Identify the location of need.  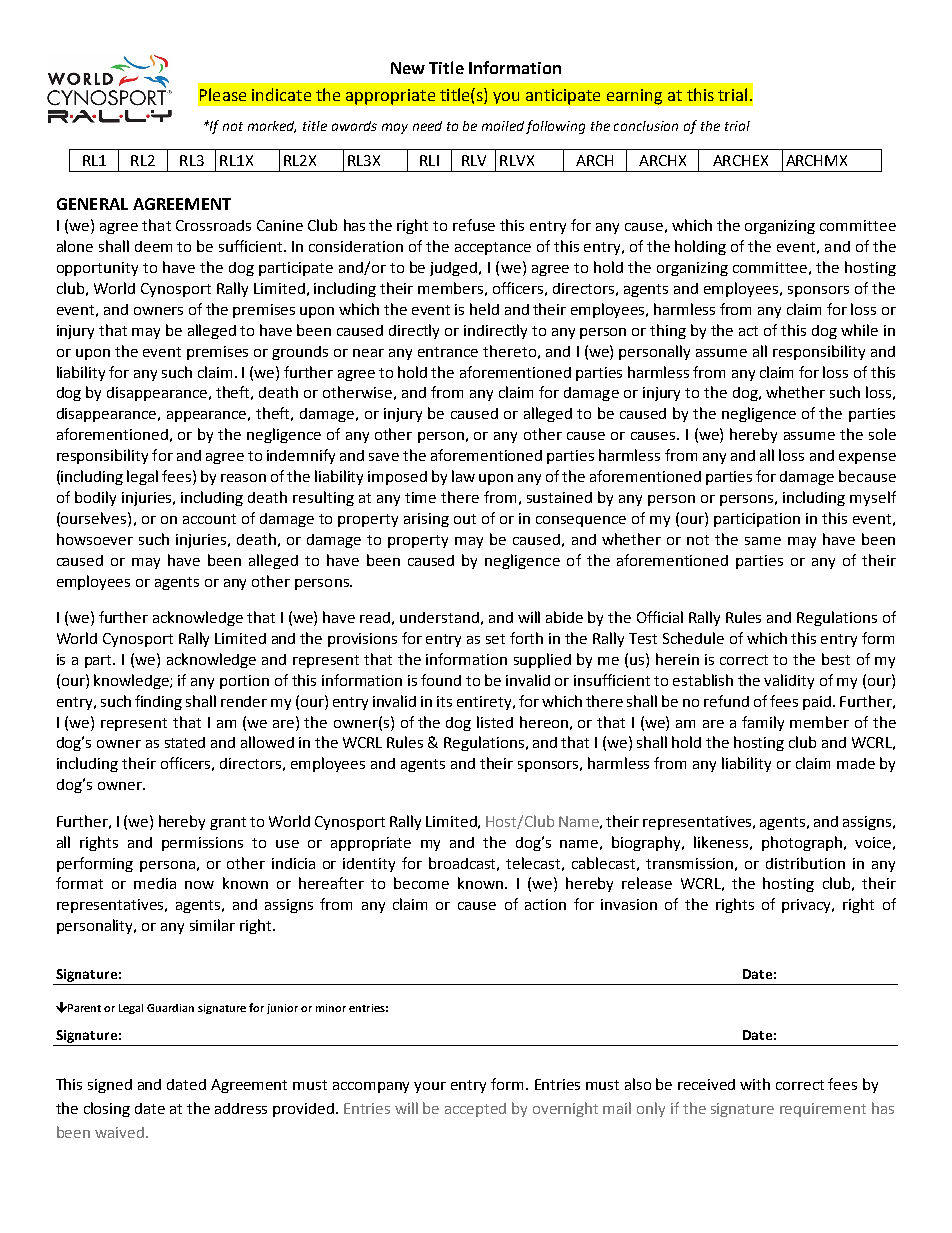
(427, 126).
